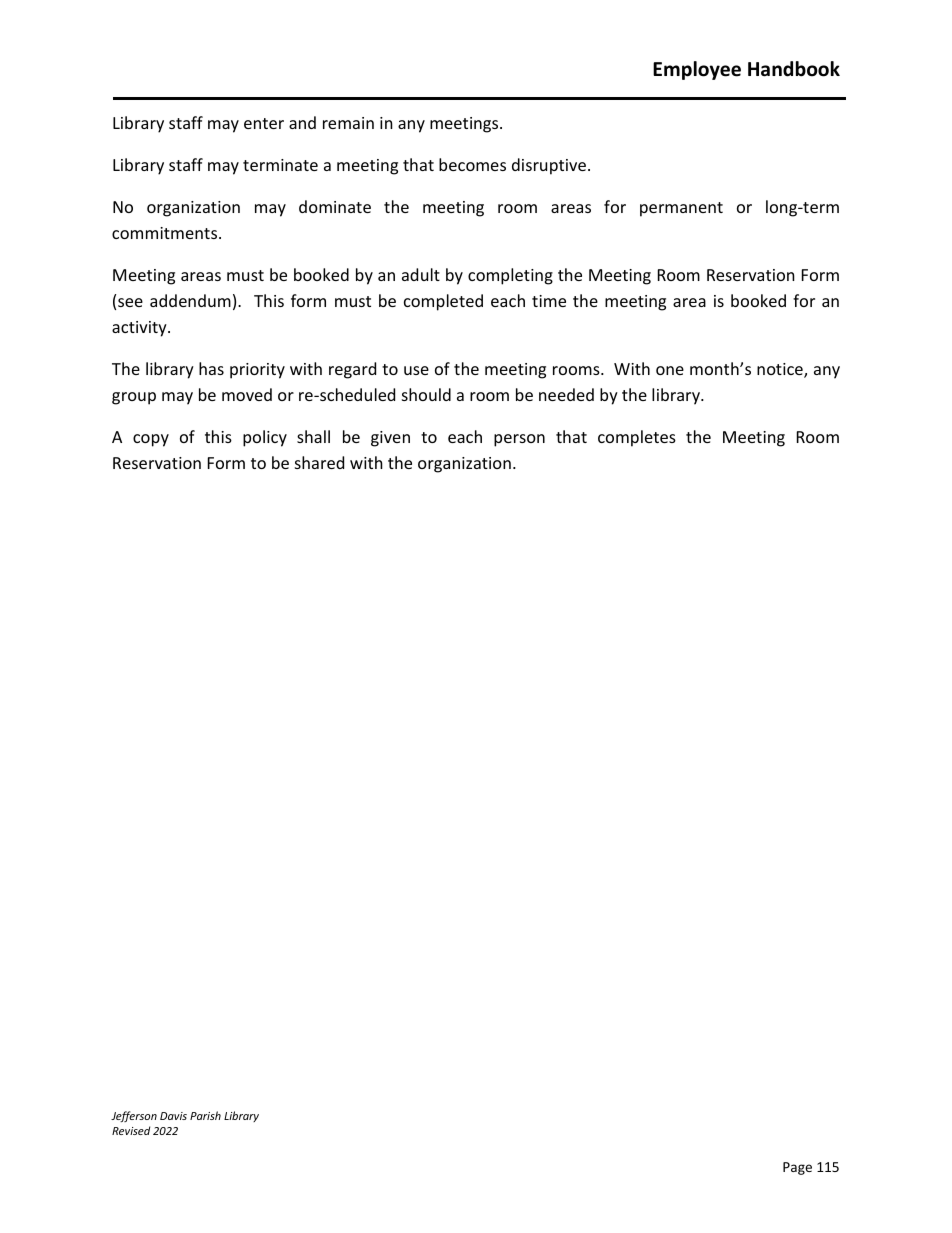  Describe the element at coordinates (637, 438) in the screenshot. I see `completes` at that location.
